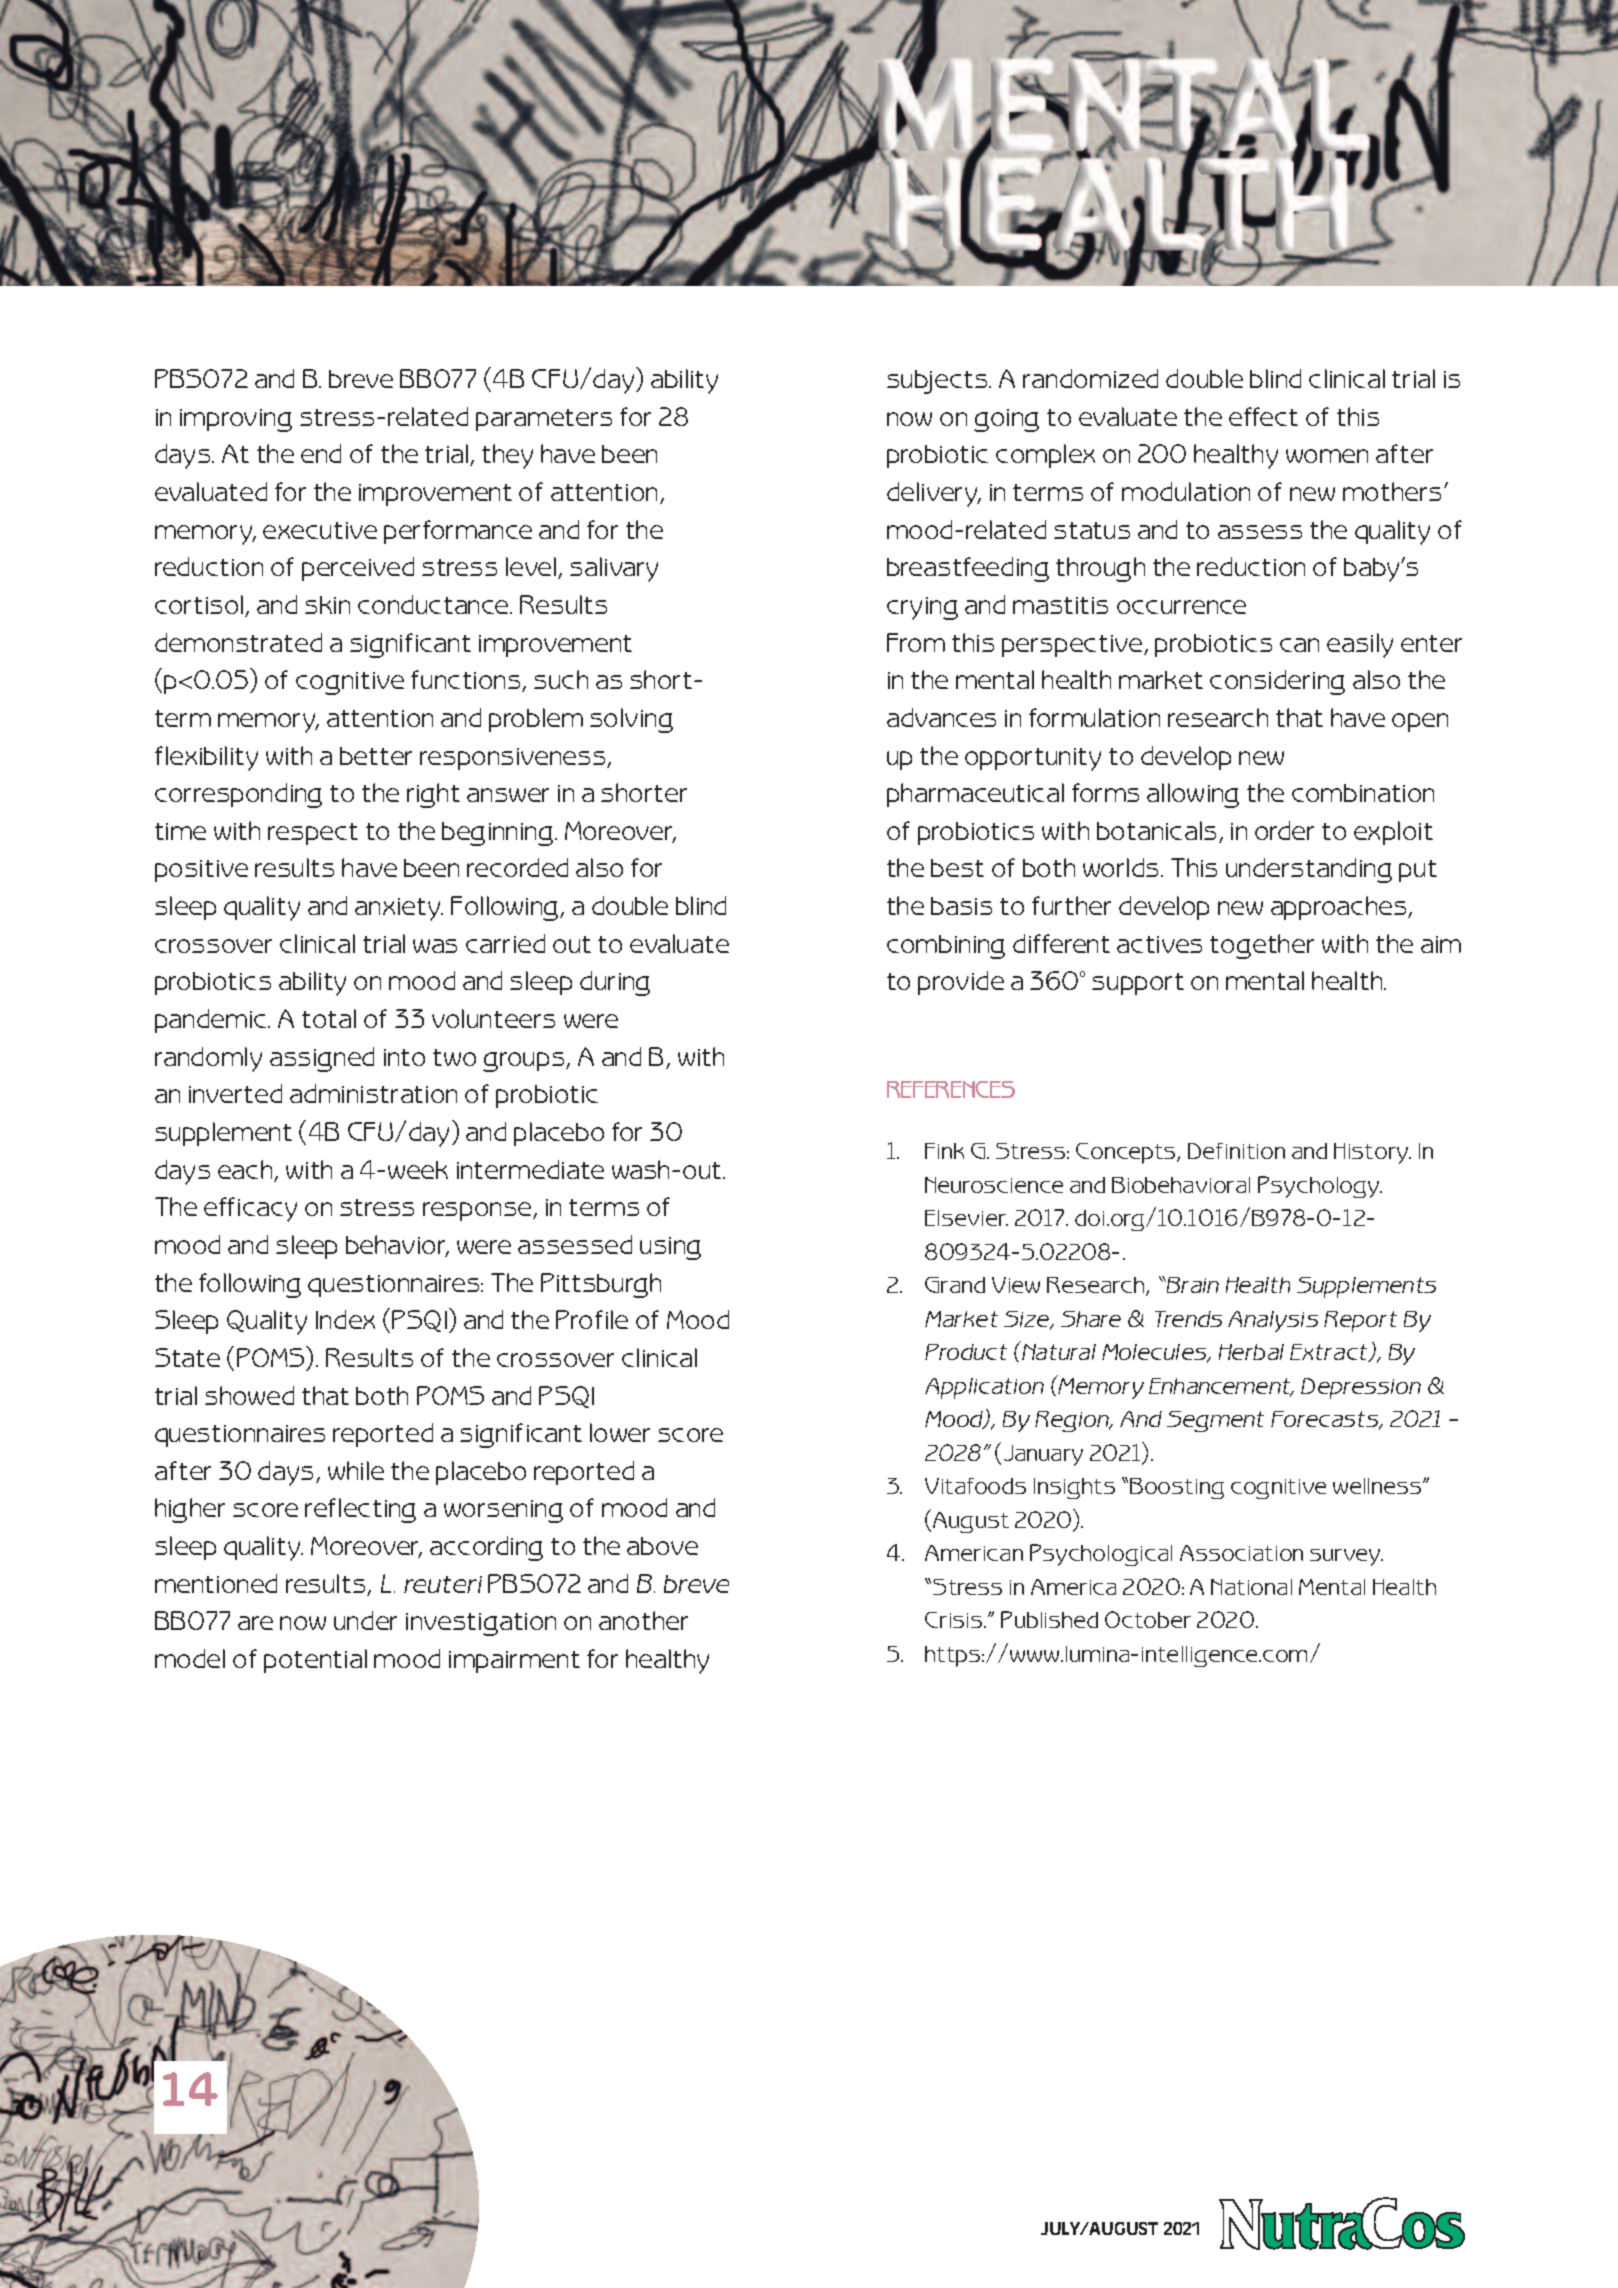 This image has height=2288, width=1618. What do you see at coordinates (955, 1620) in the image?
I see `Crisis` at bounding box center [955, 1620].
